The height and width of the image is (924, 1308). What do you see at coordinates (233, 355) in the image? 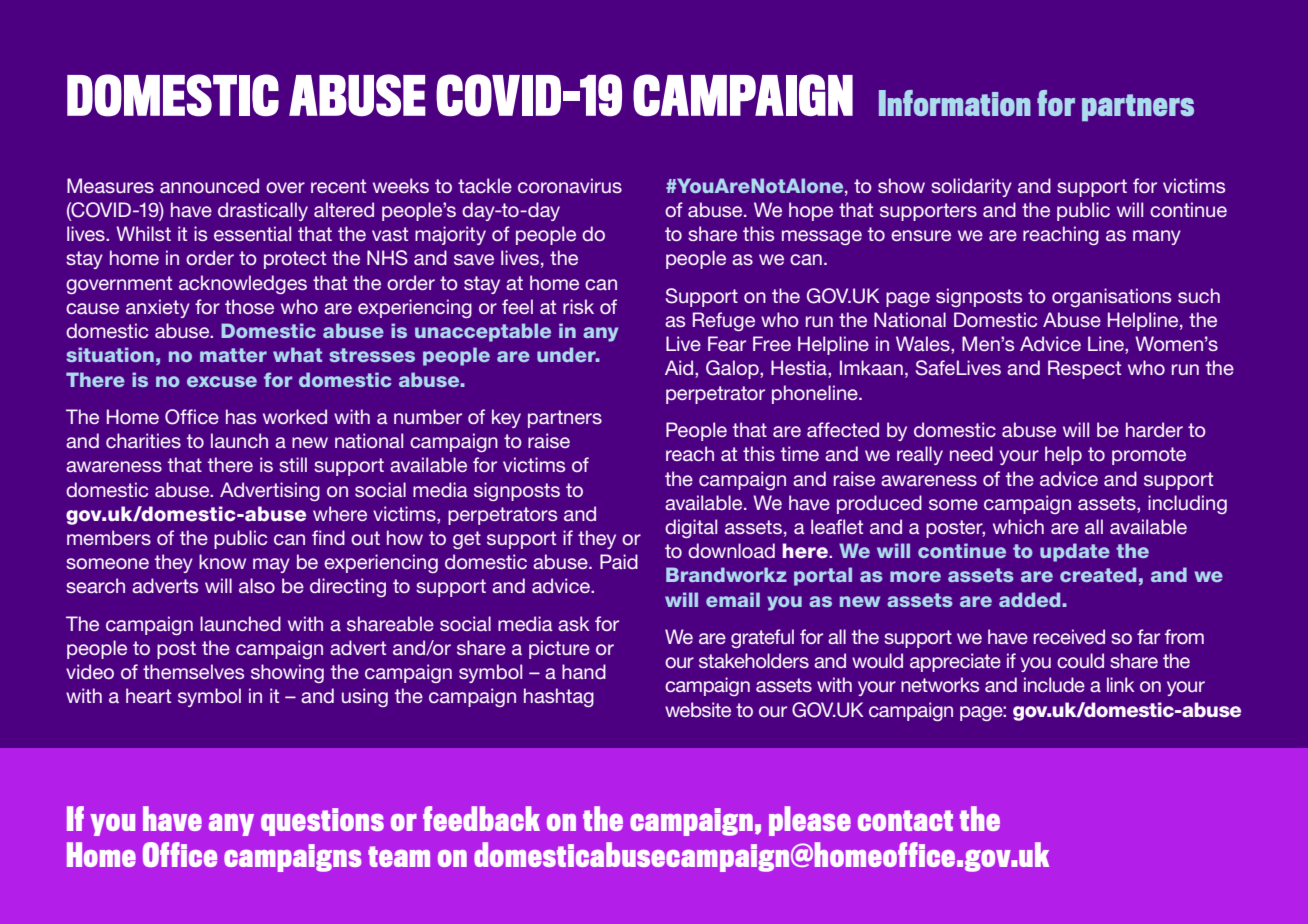
I see `matter` at bounding box center [233, 355].
